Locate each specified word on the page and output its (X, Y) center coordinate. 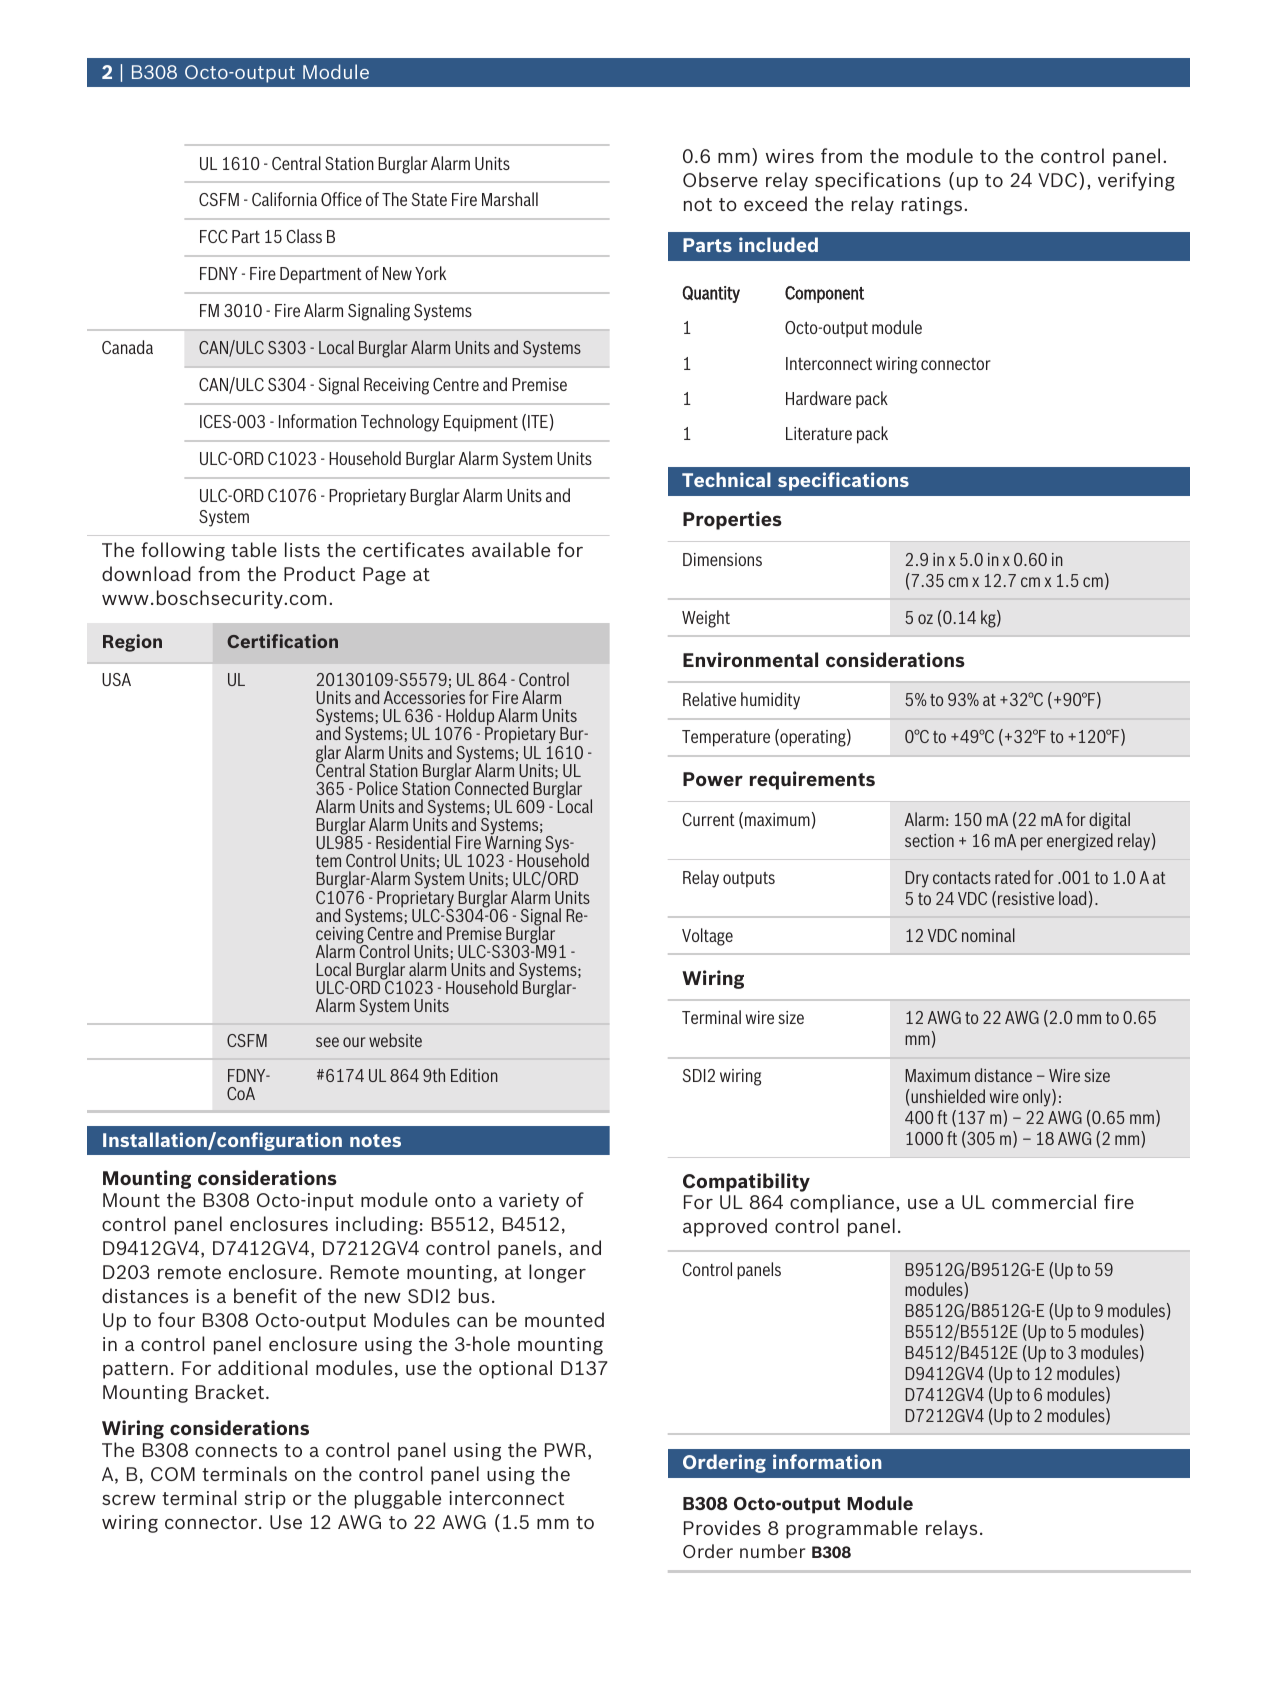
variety (529, 1202)
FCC (214, 236)
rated (1012, 877)
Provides (722, 1527)
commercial (1044, 1201)
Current (708, 819)
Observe (720, 179)
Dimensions (722, 559)
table (254, 549)
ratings (933, 206)
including (377, 1225)
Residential (413, 842)
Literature (819, 433)
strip (265, 1500)
